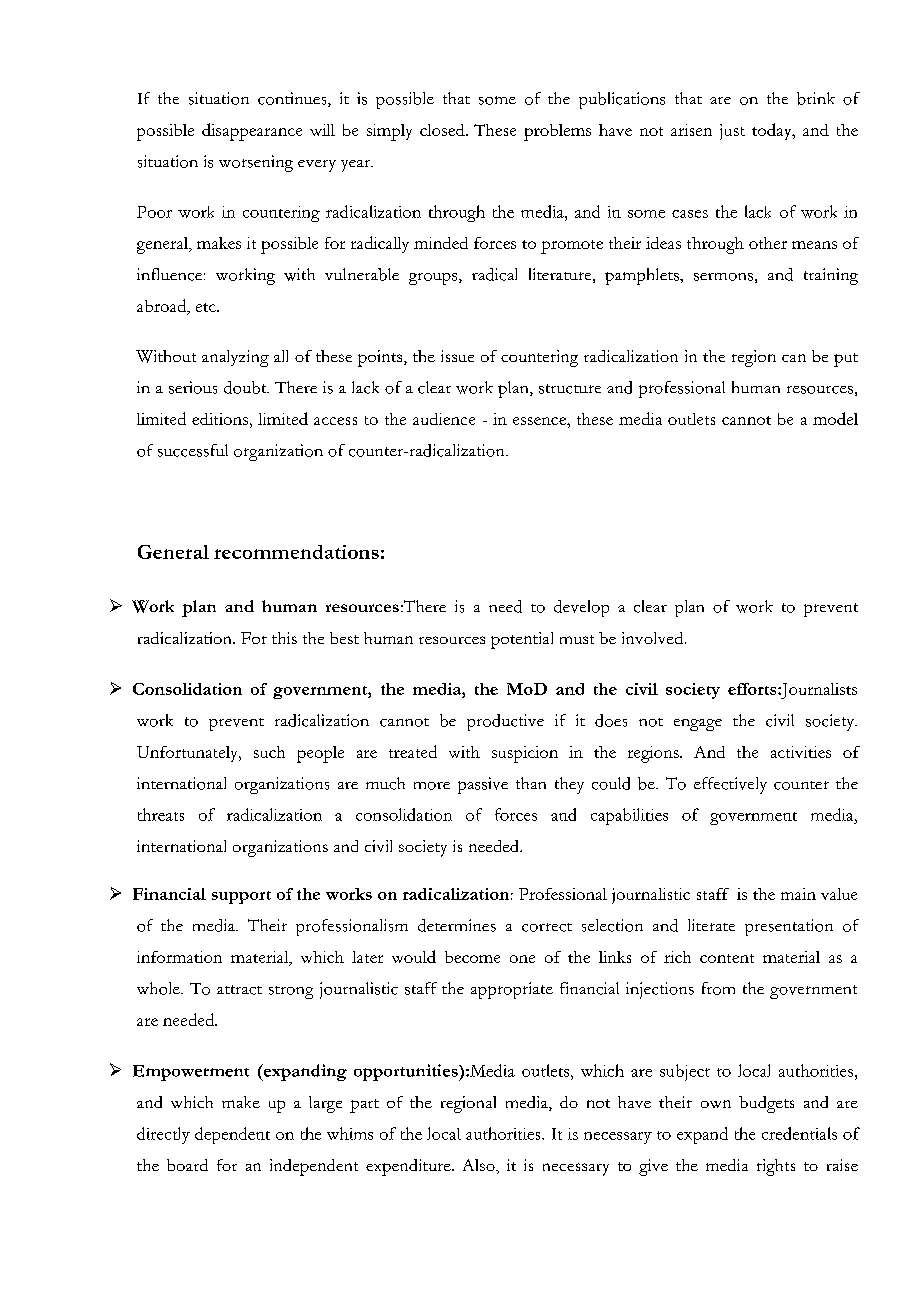 This screenshot has width=924, height=1308. I want to click on involved, so click(654, 638).
